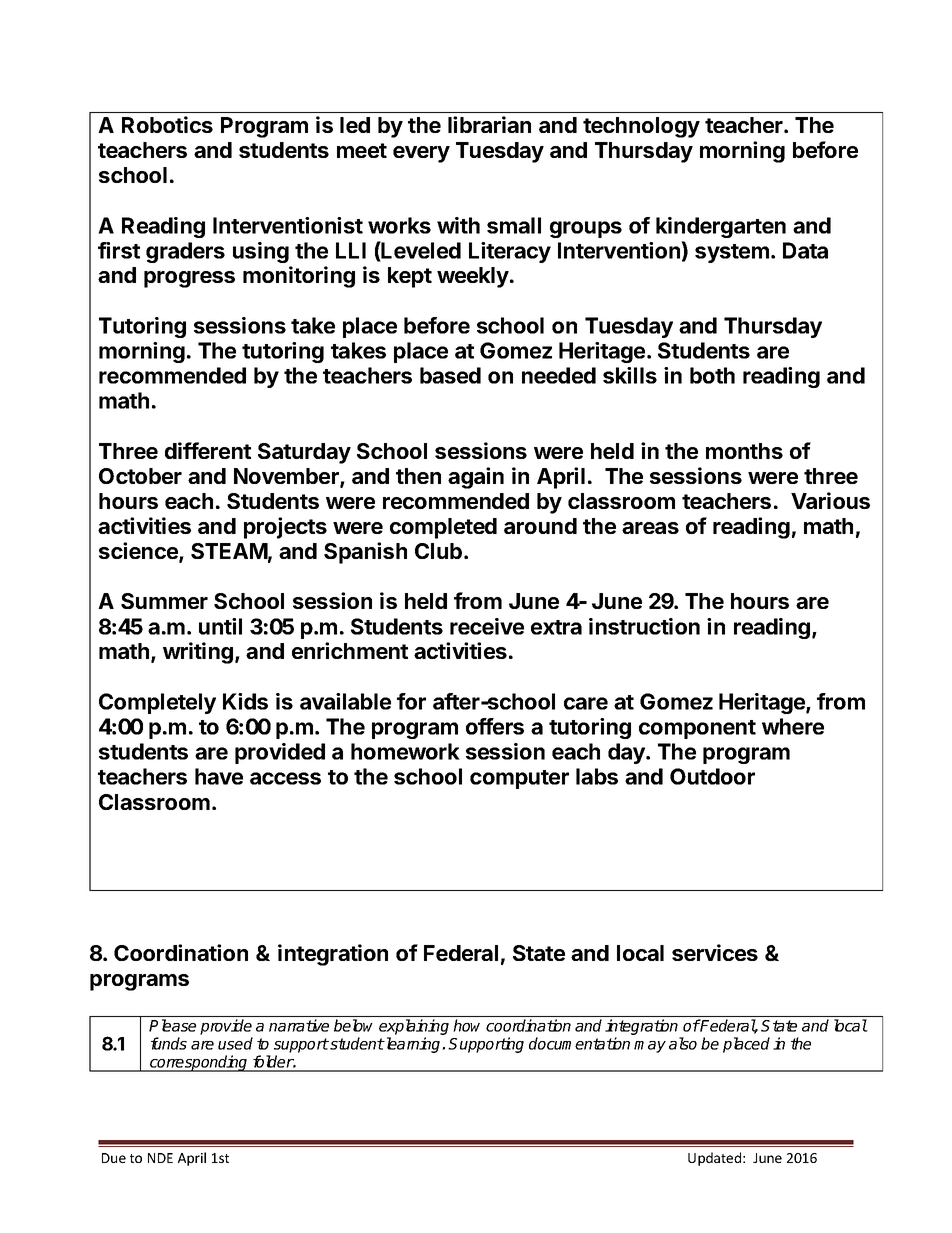 The height and width of the image is (1233, 952). I want to click on corresponding, so click(199, 1063).
